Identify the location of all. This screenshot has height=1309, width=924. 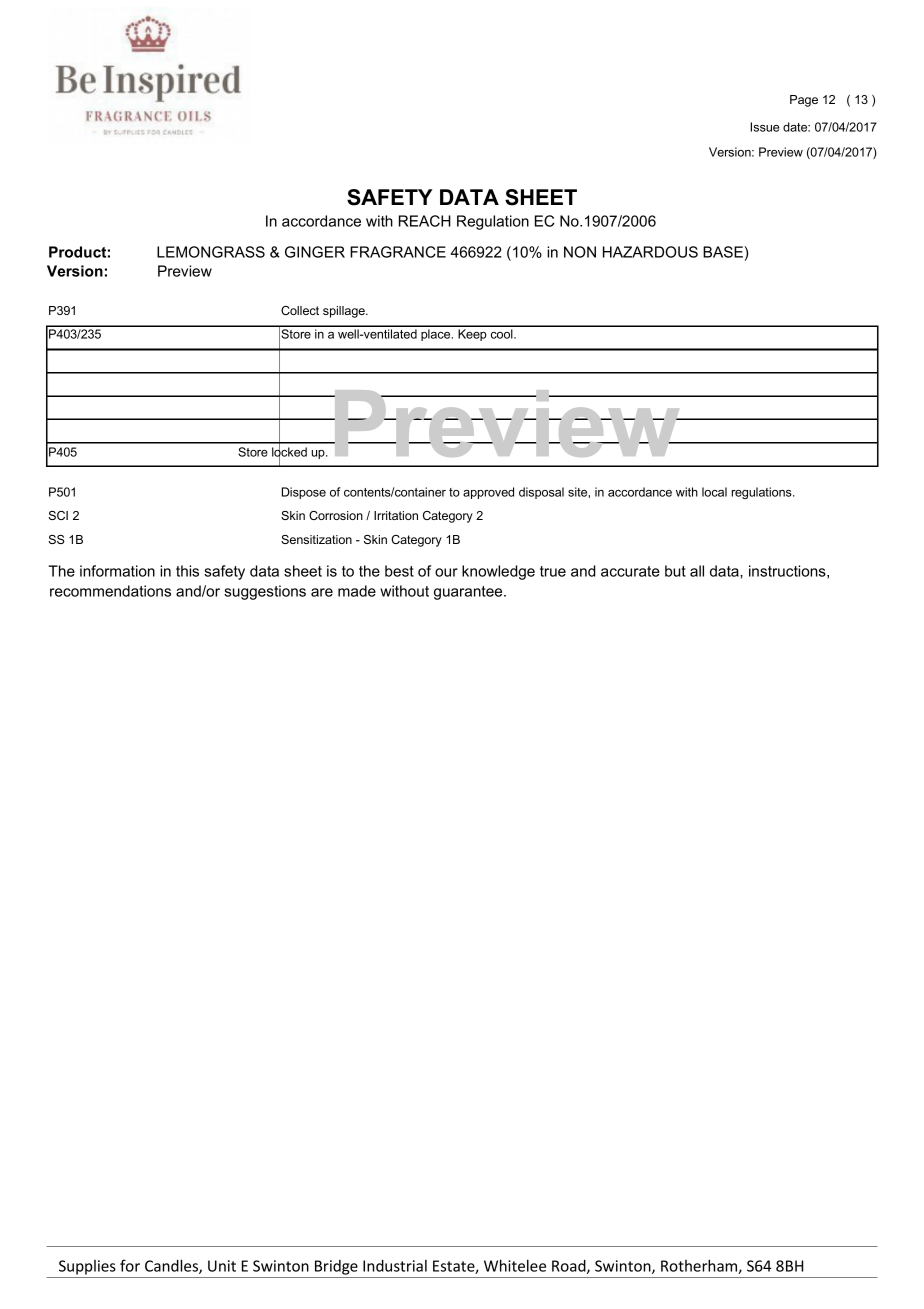
(697, 571).
